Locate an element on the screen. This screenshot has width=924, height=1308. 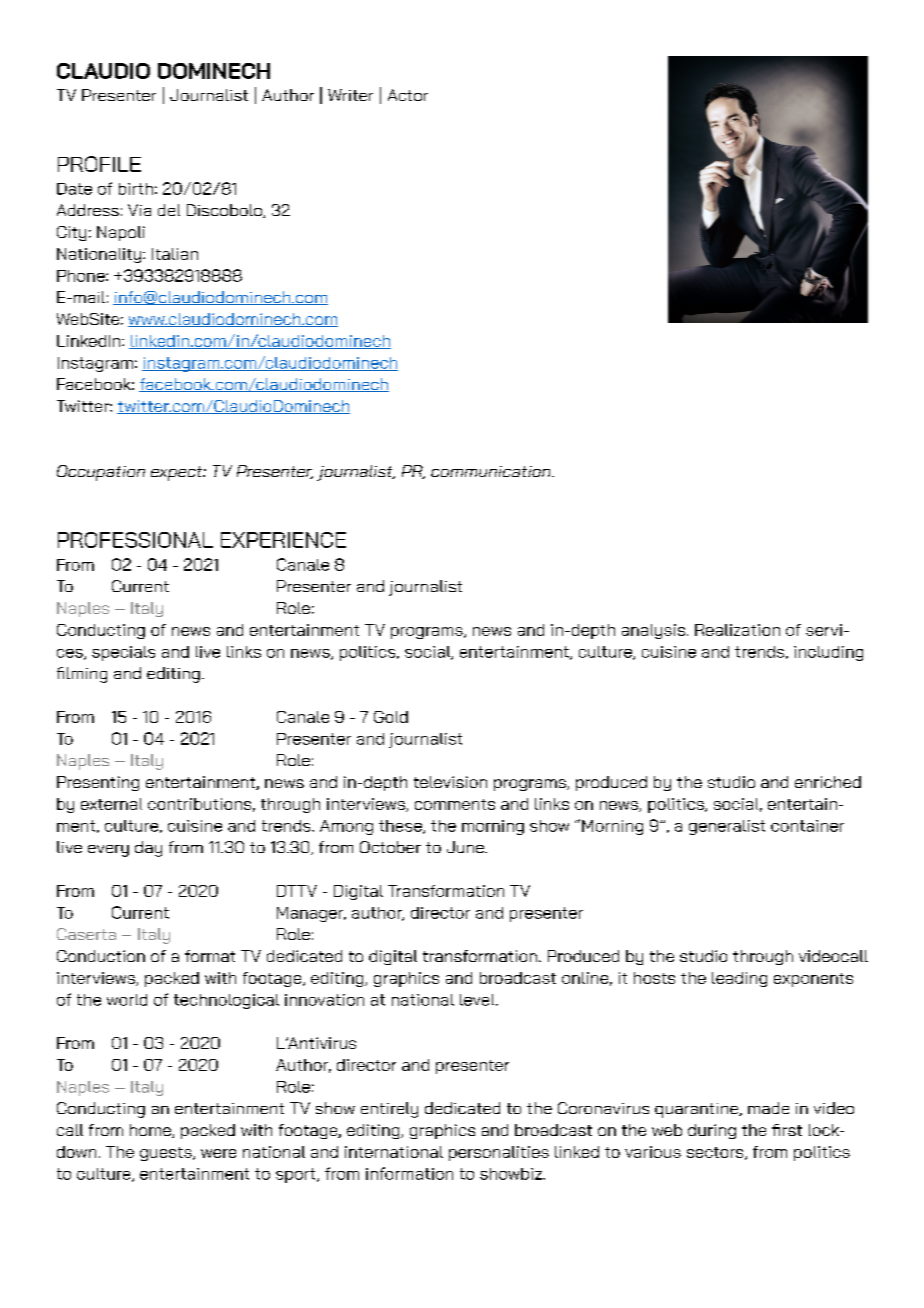
television is located at coordinates (450, 782).
